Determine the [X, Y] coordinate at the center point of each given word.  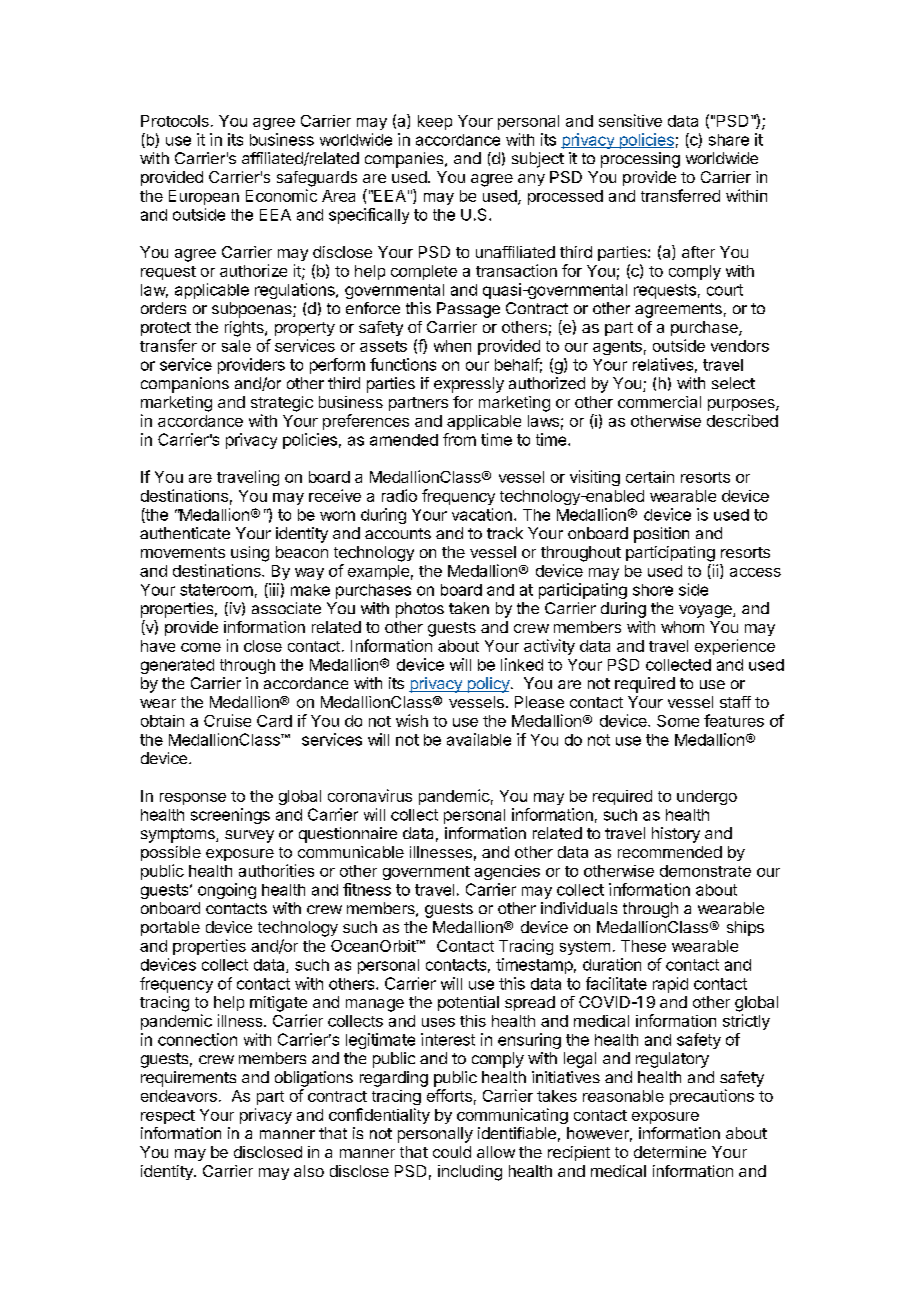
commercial [659, 402]
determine [670, 1152]
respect [168, 1117]
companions [185, 385]
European [204, 197]
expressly [469, 385]
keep [435, 122]
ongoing [227, 891]
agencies [507, 872]
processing [640, 160]
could [452, 1152]
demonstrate [705, 871]
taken [469, 608]
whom [682, 627]
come [201, 647]
